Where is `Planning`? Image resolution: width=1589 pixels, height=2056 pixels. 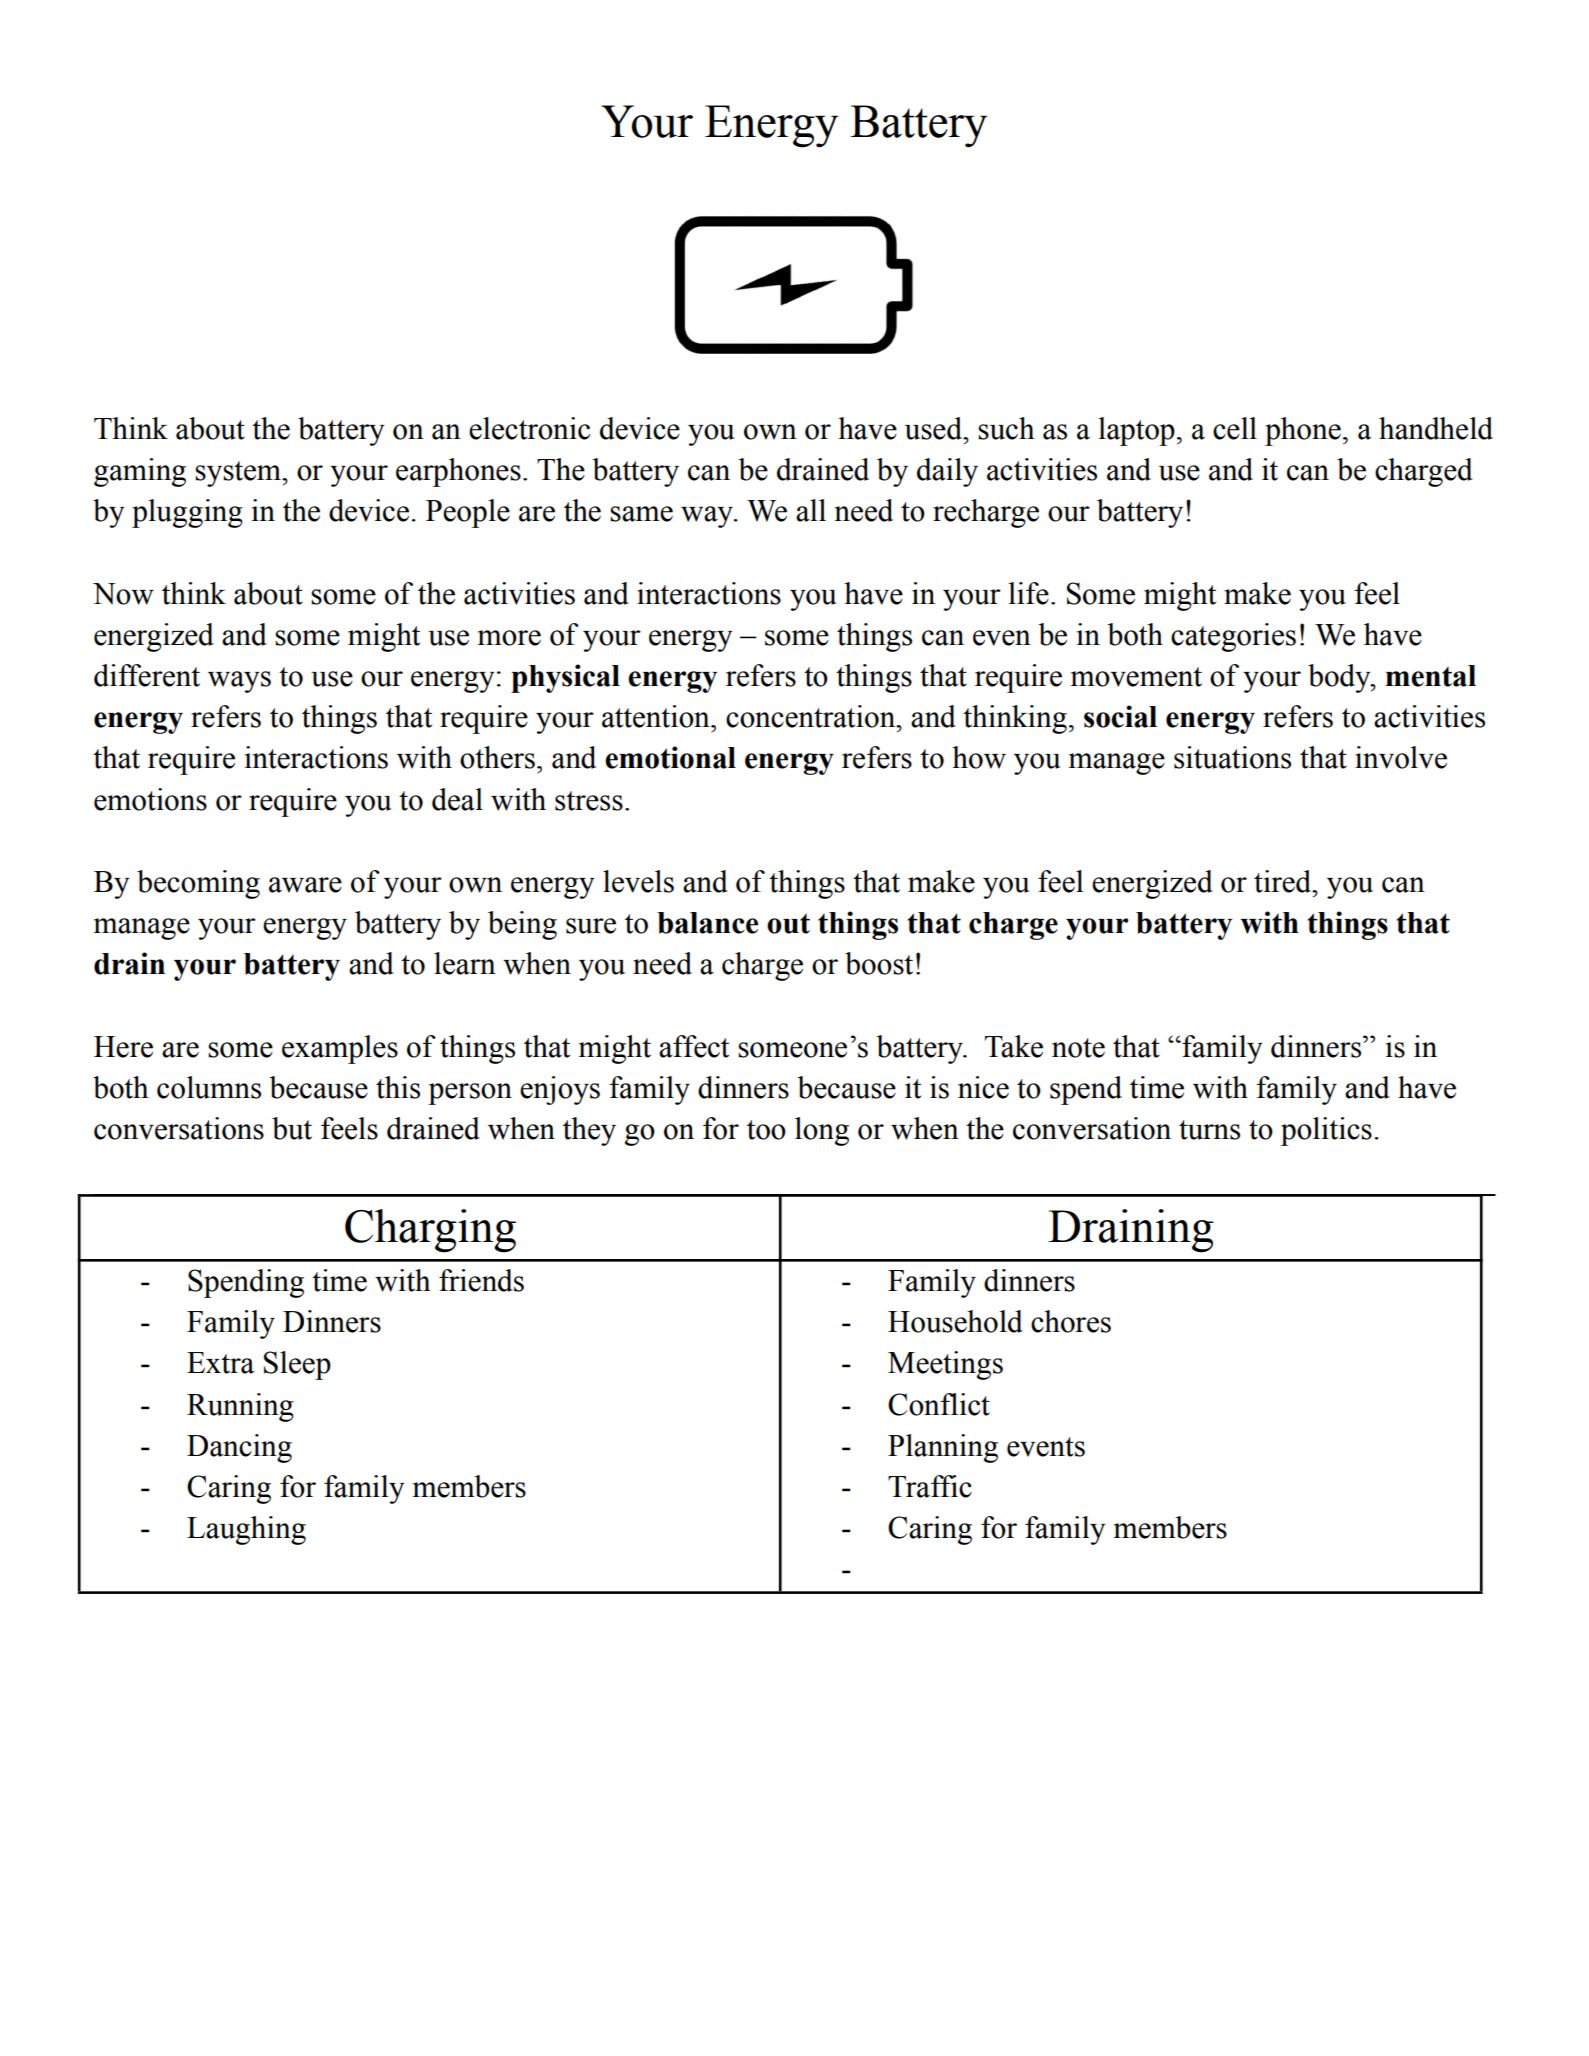 Planning is located at coordinates (943, 1448).
